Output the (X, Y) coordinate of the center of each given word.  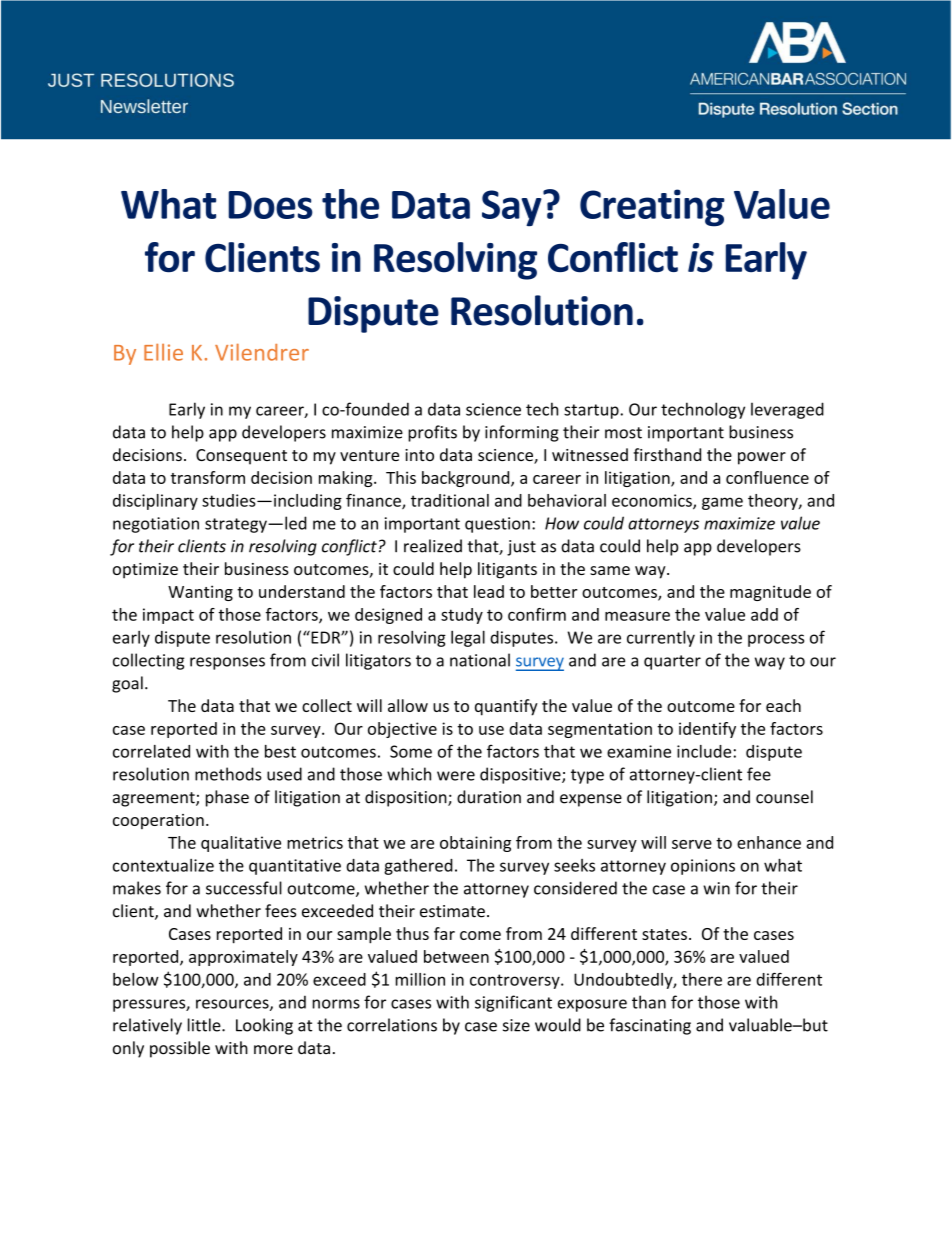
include (704, 751)
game (722, 503)
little (205, 1025)
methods (228, 774)
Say (513, 208)
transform (208, 477)
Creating (652, 208)
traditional (450, 500)
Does (271, 205)
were (456, 776)
